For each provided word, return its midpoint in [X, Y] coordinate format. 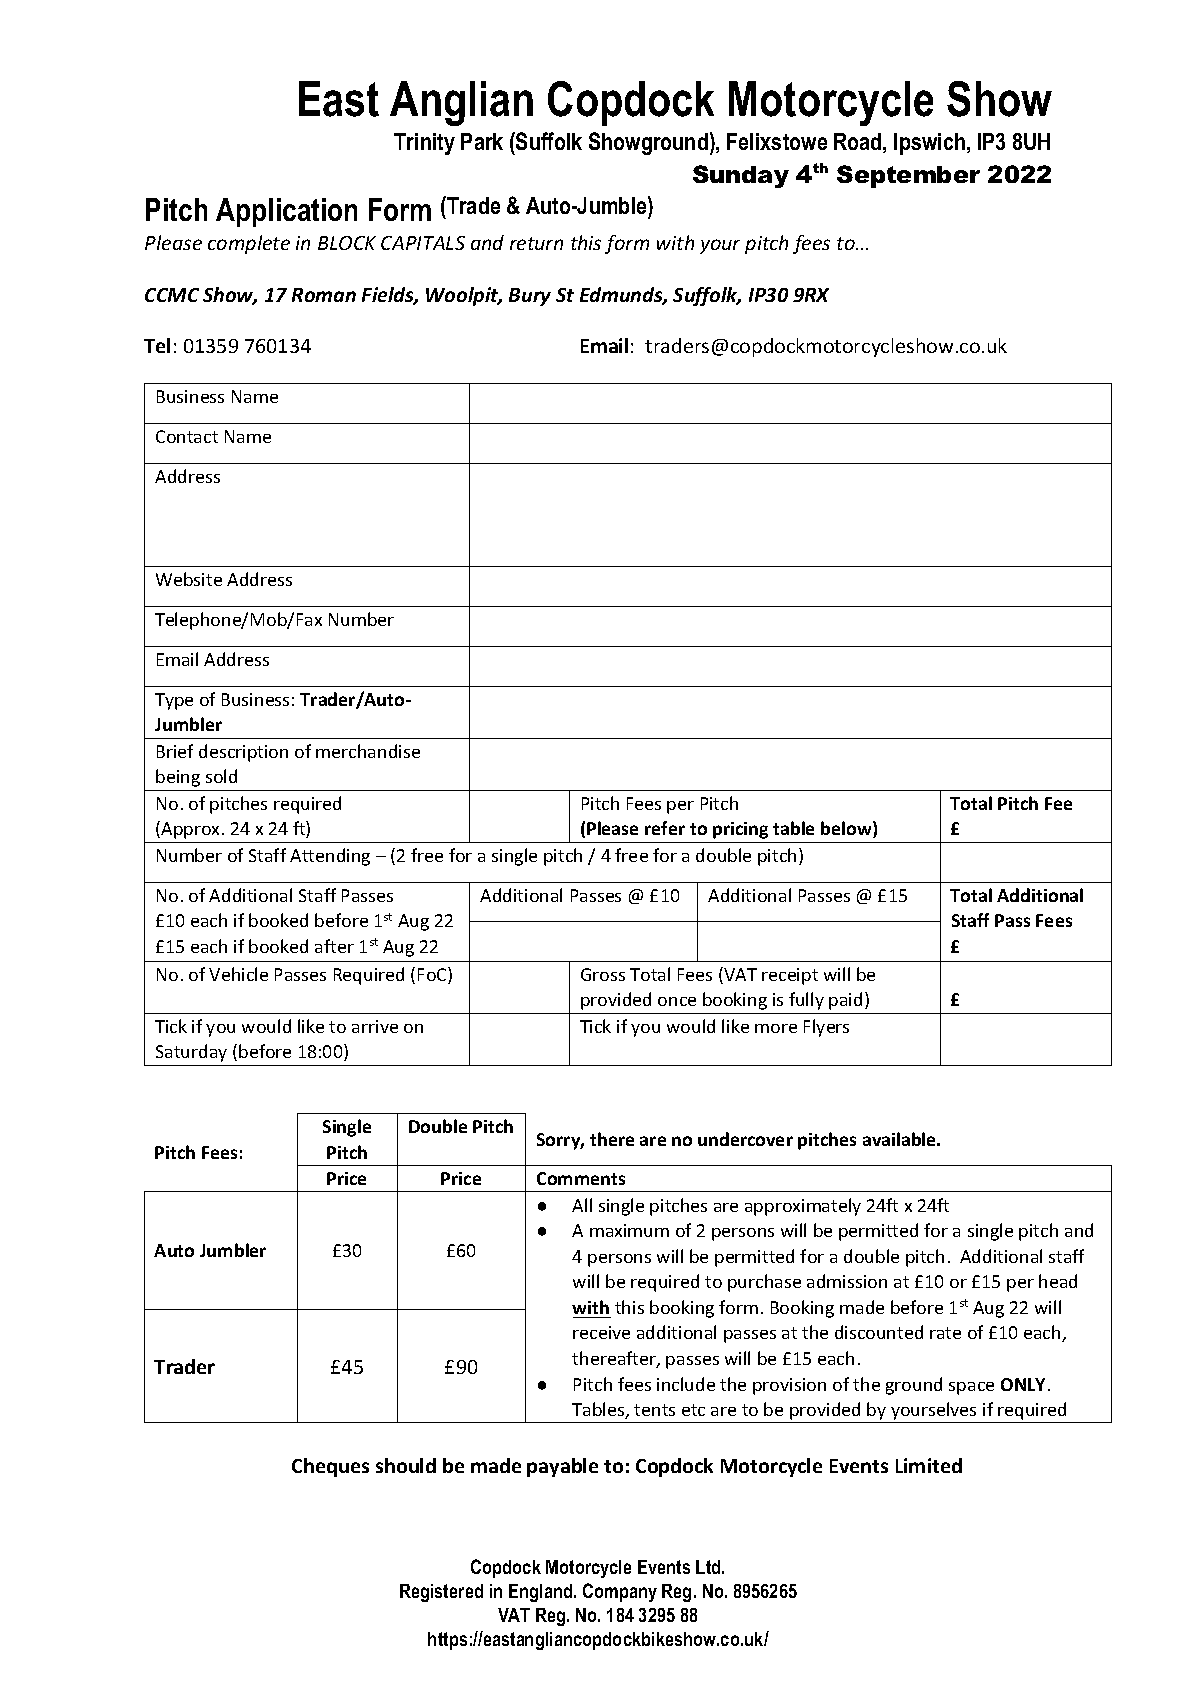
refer [665, 828]
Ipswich [929, 144]
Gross [603, 974]
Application [286, 212]
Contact [187, 436]
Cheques [330, 1467]
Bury [530, 297]
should [406, 1465]
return [536, 243]
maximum [629, 1230]
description [243, 753]
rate [945, 1333]
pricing [740, 830]
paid [845, 1001]
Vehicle [238, 974]
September [908, 176]
